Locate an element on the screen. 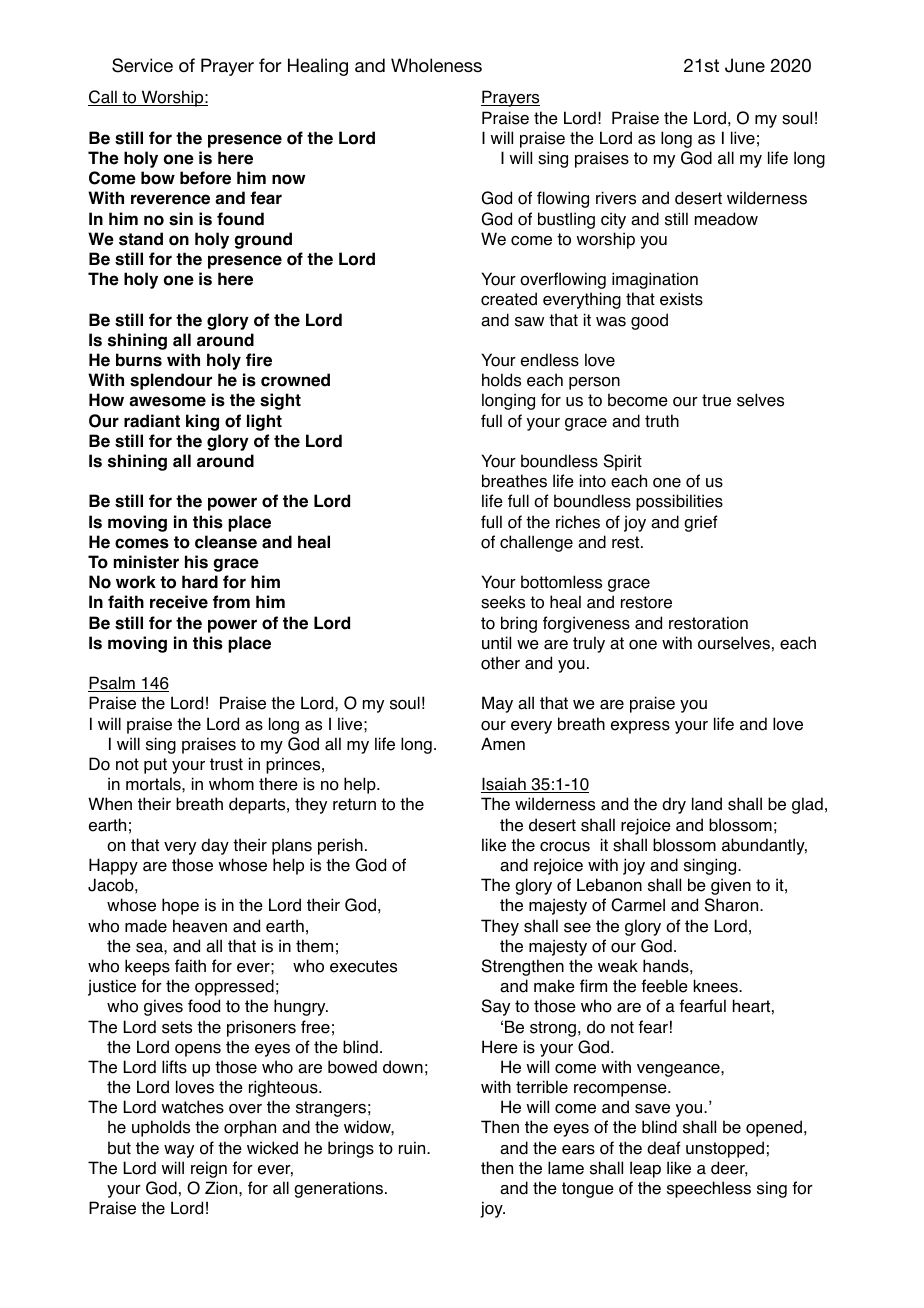 The width and height of the screenshot is (924, 1308). true is located at coordinates (716, 400).
